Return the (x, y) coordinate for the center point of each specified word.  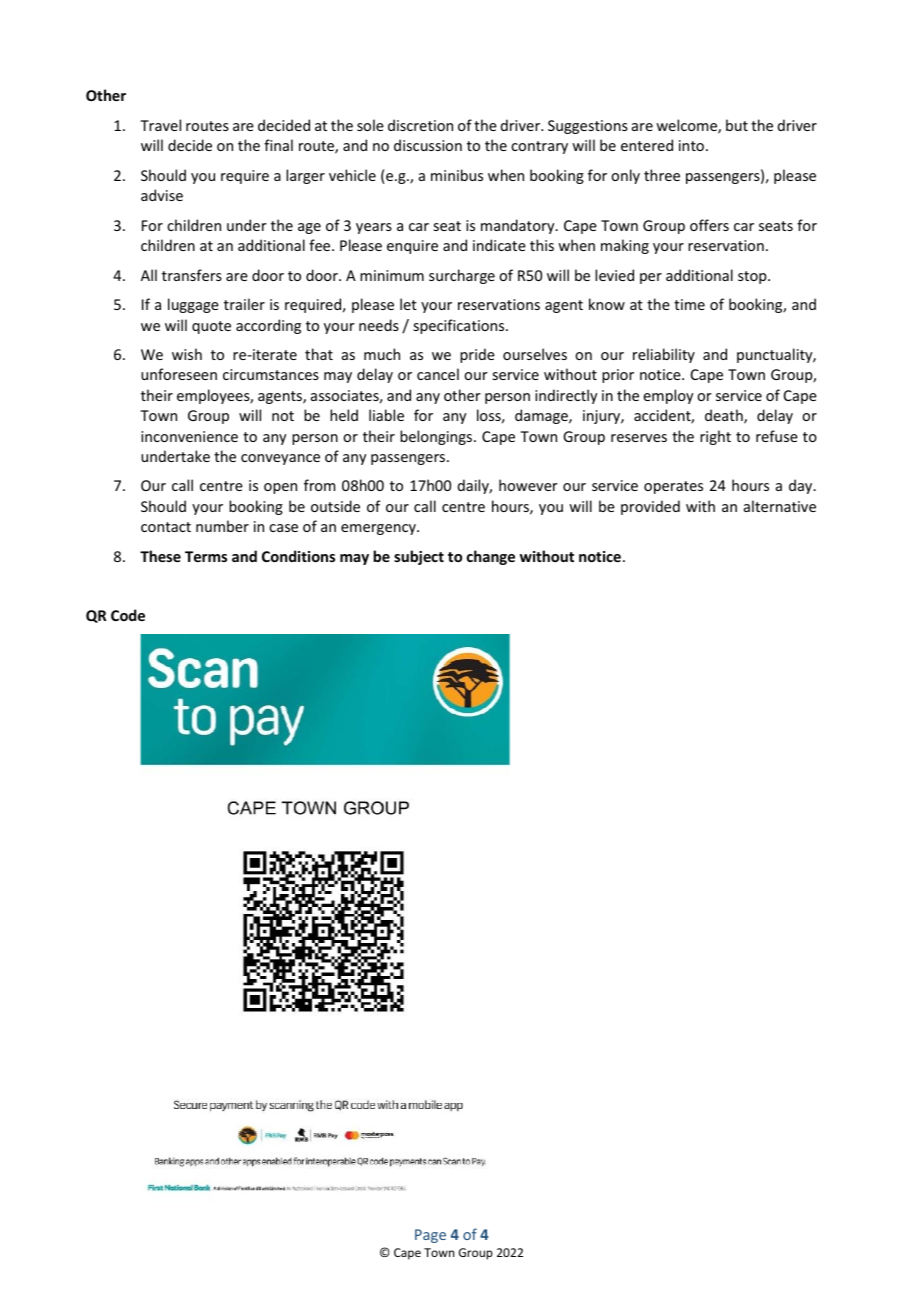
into (691, 145)
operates (673, 487)
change (491, 557)
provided (650, 507)
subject (419, 557)
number (222, 526)
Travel (160, 125)
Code (128, 615)
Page (430, 1236)
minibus (457, 175)
